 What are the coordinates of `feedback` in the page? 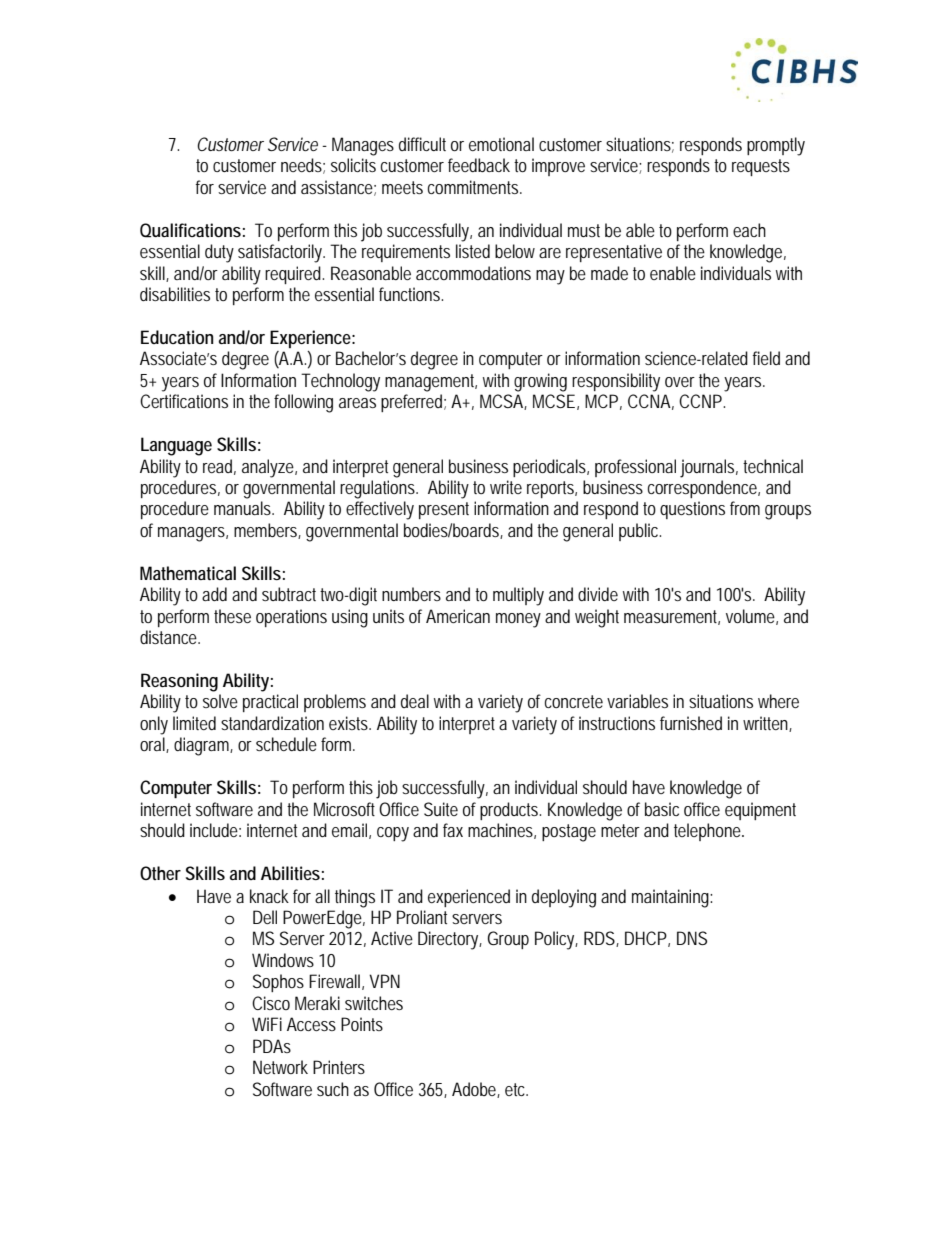 It's located at (479, 165).
